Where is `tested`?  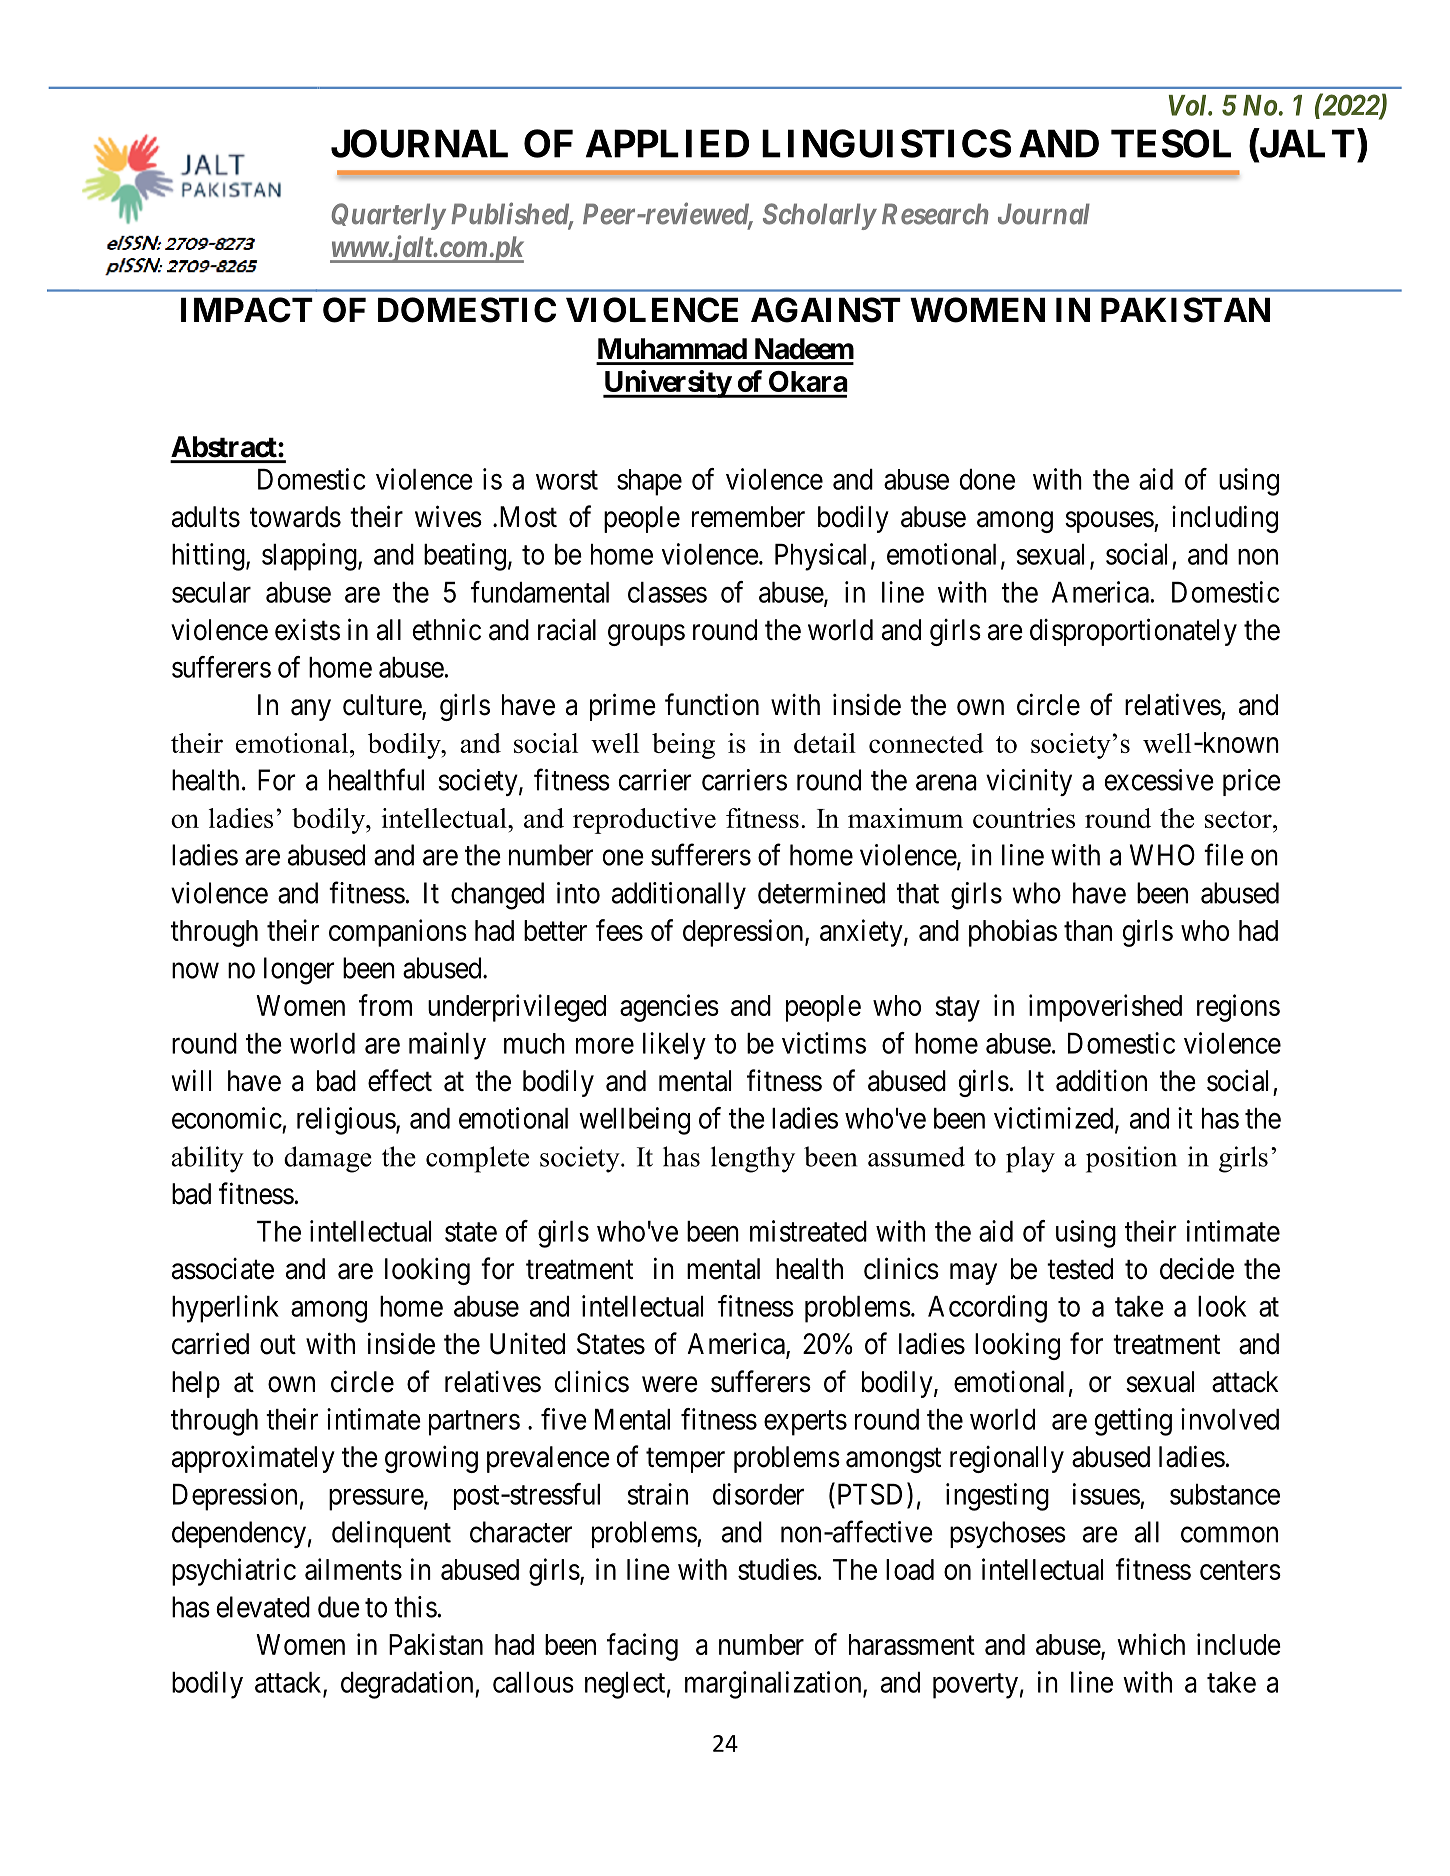 tested is located at coordinates (1080, 1269).
